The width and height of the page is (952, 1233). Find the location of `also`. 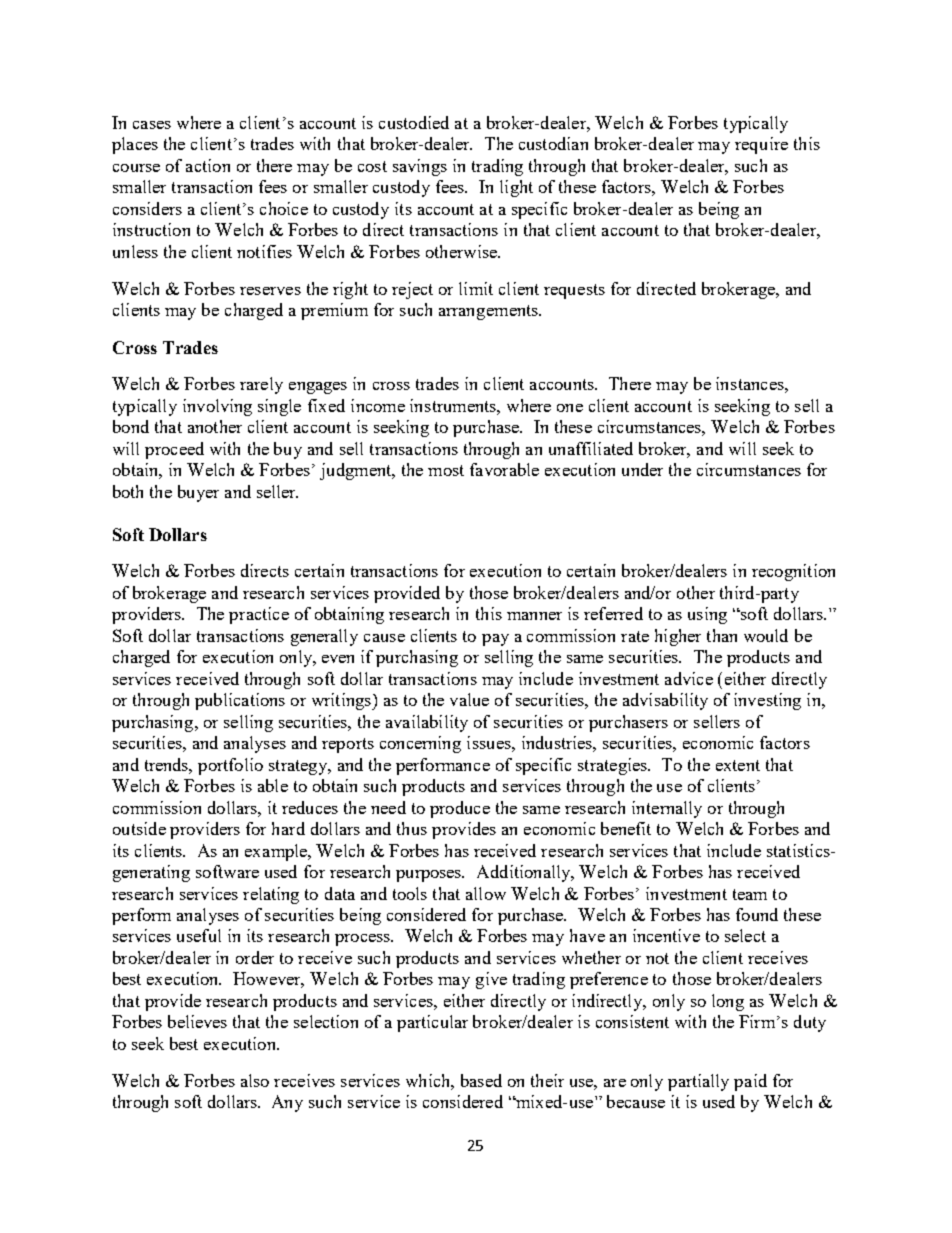

also is located at coordinates (255, 1080).
